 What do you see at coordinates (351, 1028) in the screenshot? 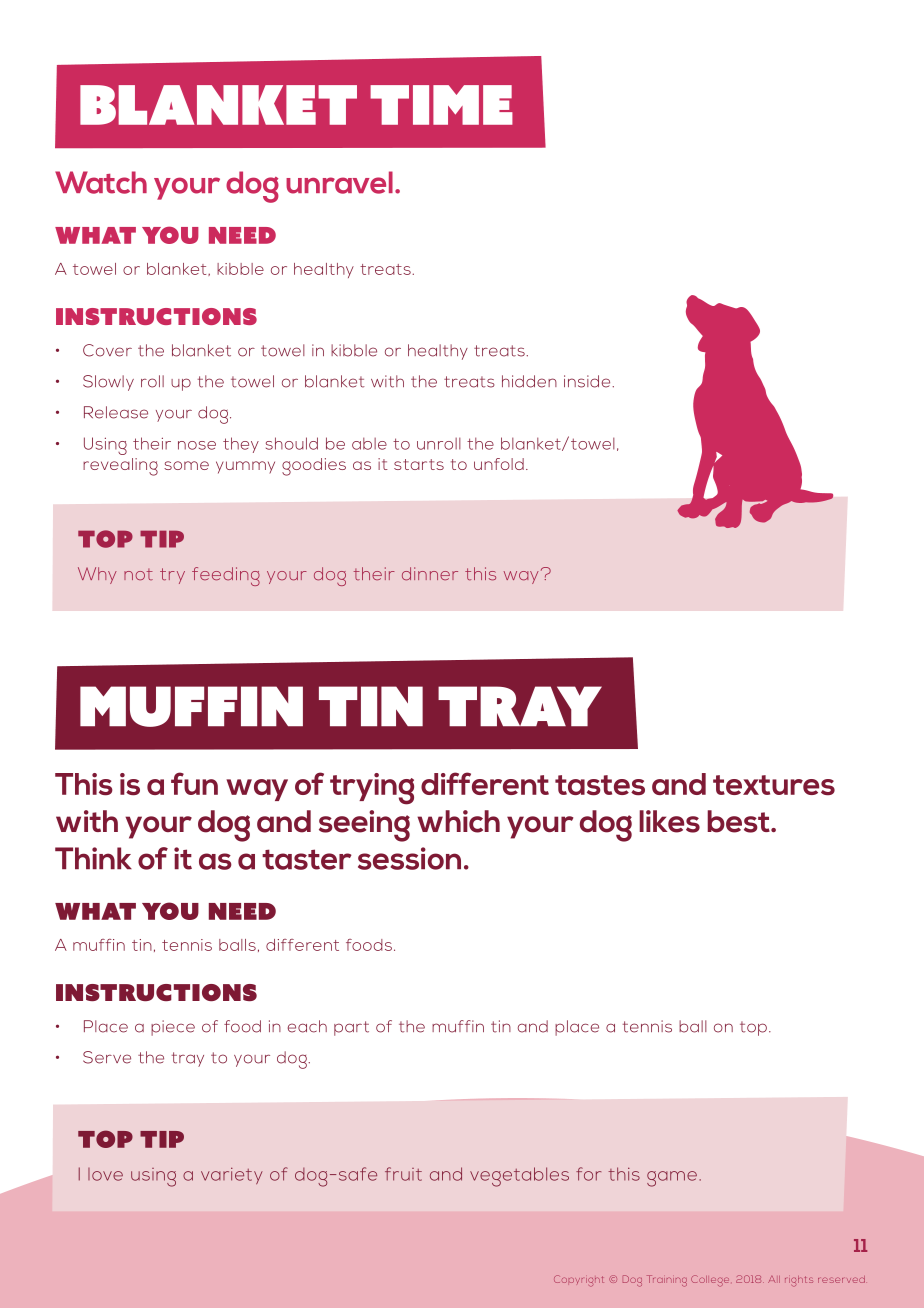
I see `part` at bounding box center [351, 1028].
